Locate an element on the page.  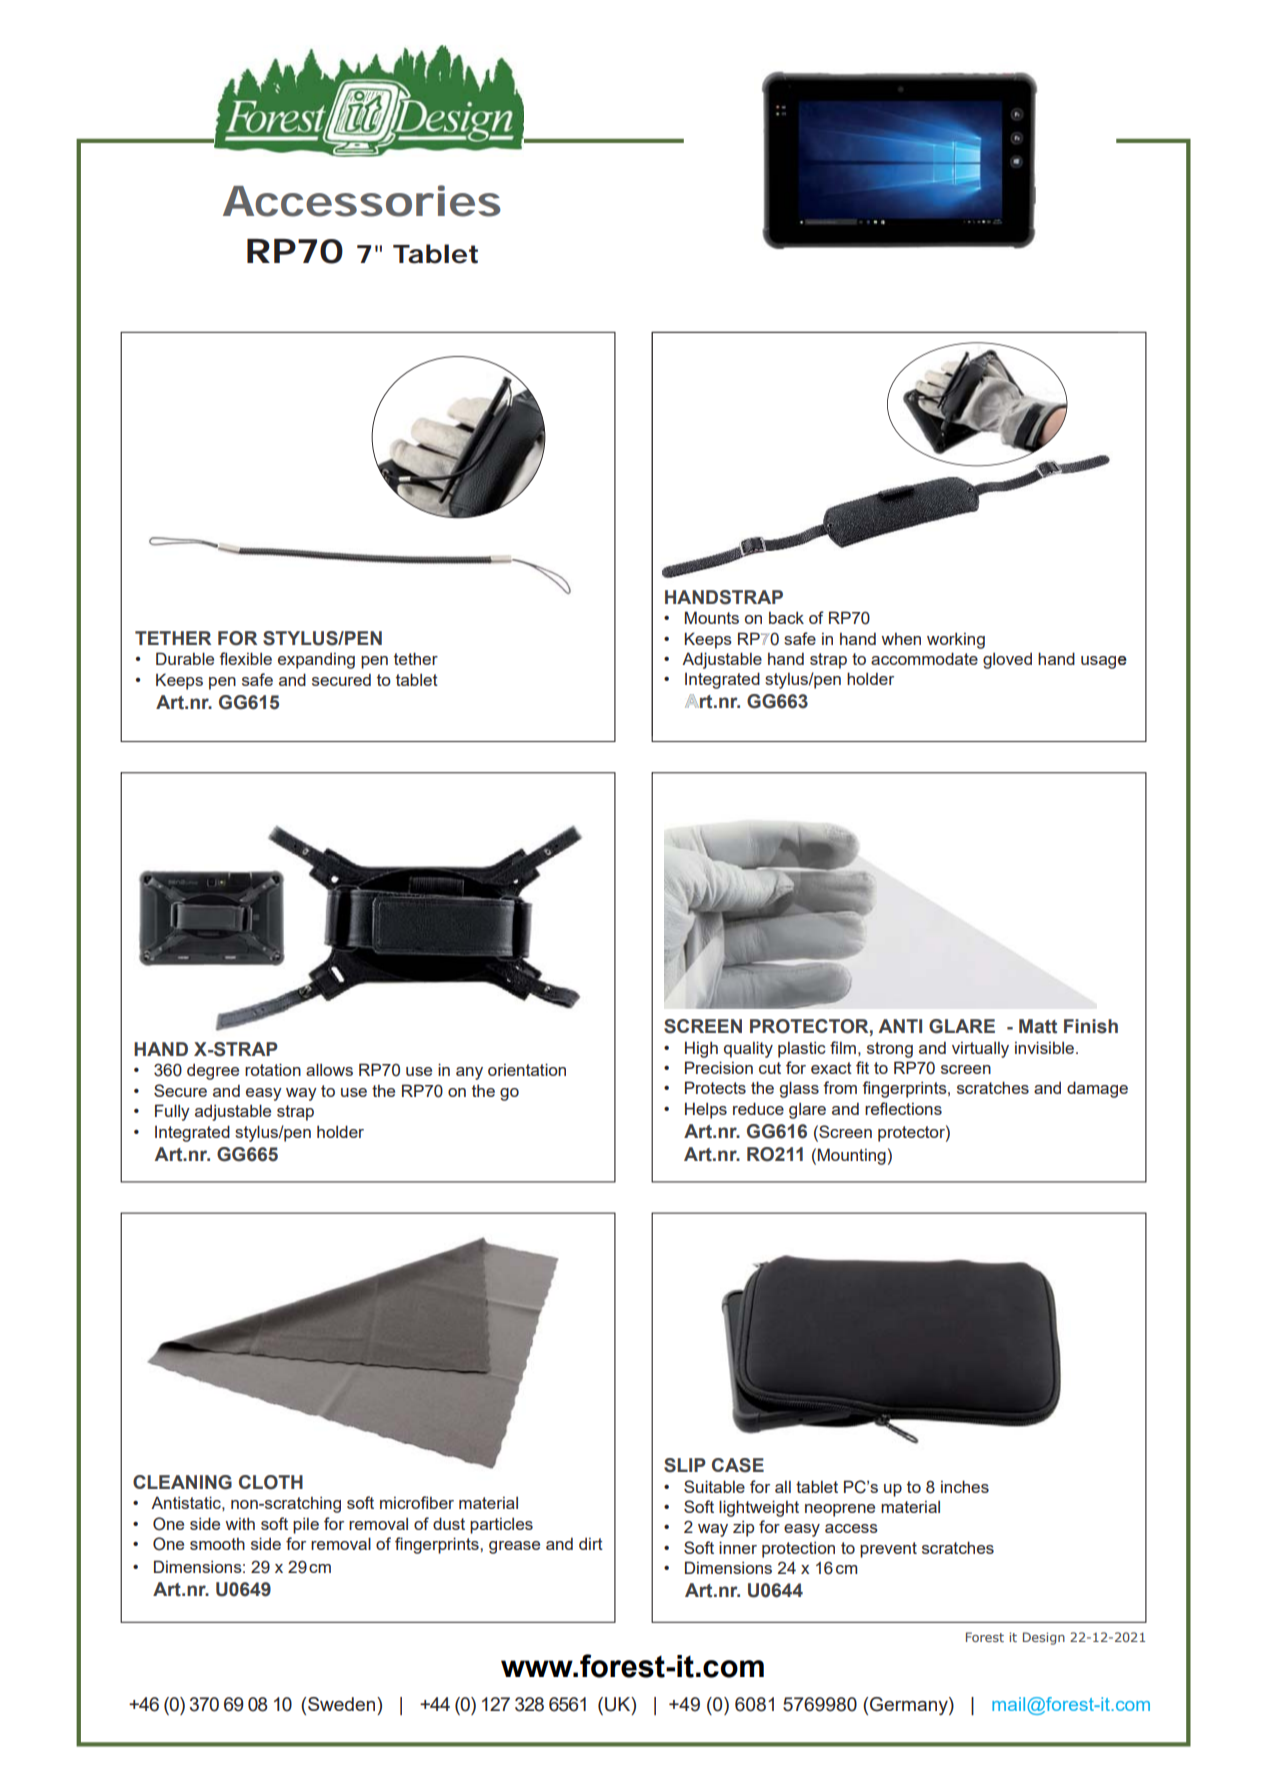
damage is located at coordinates (1097, 1089).
